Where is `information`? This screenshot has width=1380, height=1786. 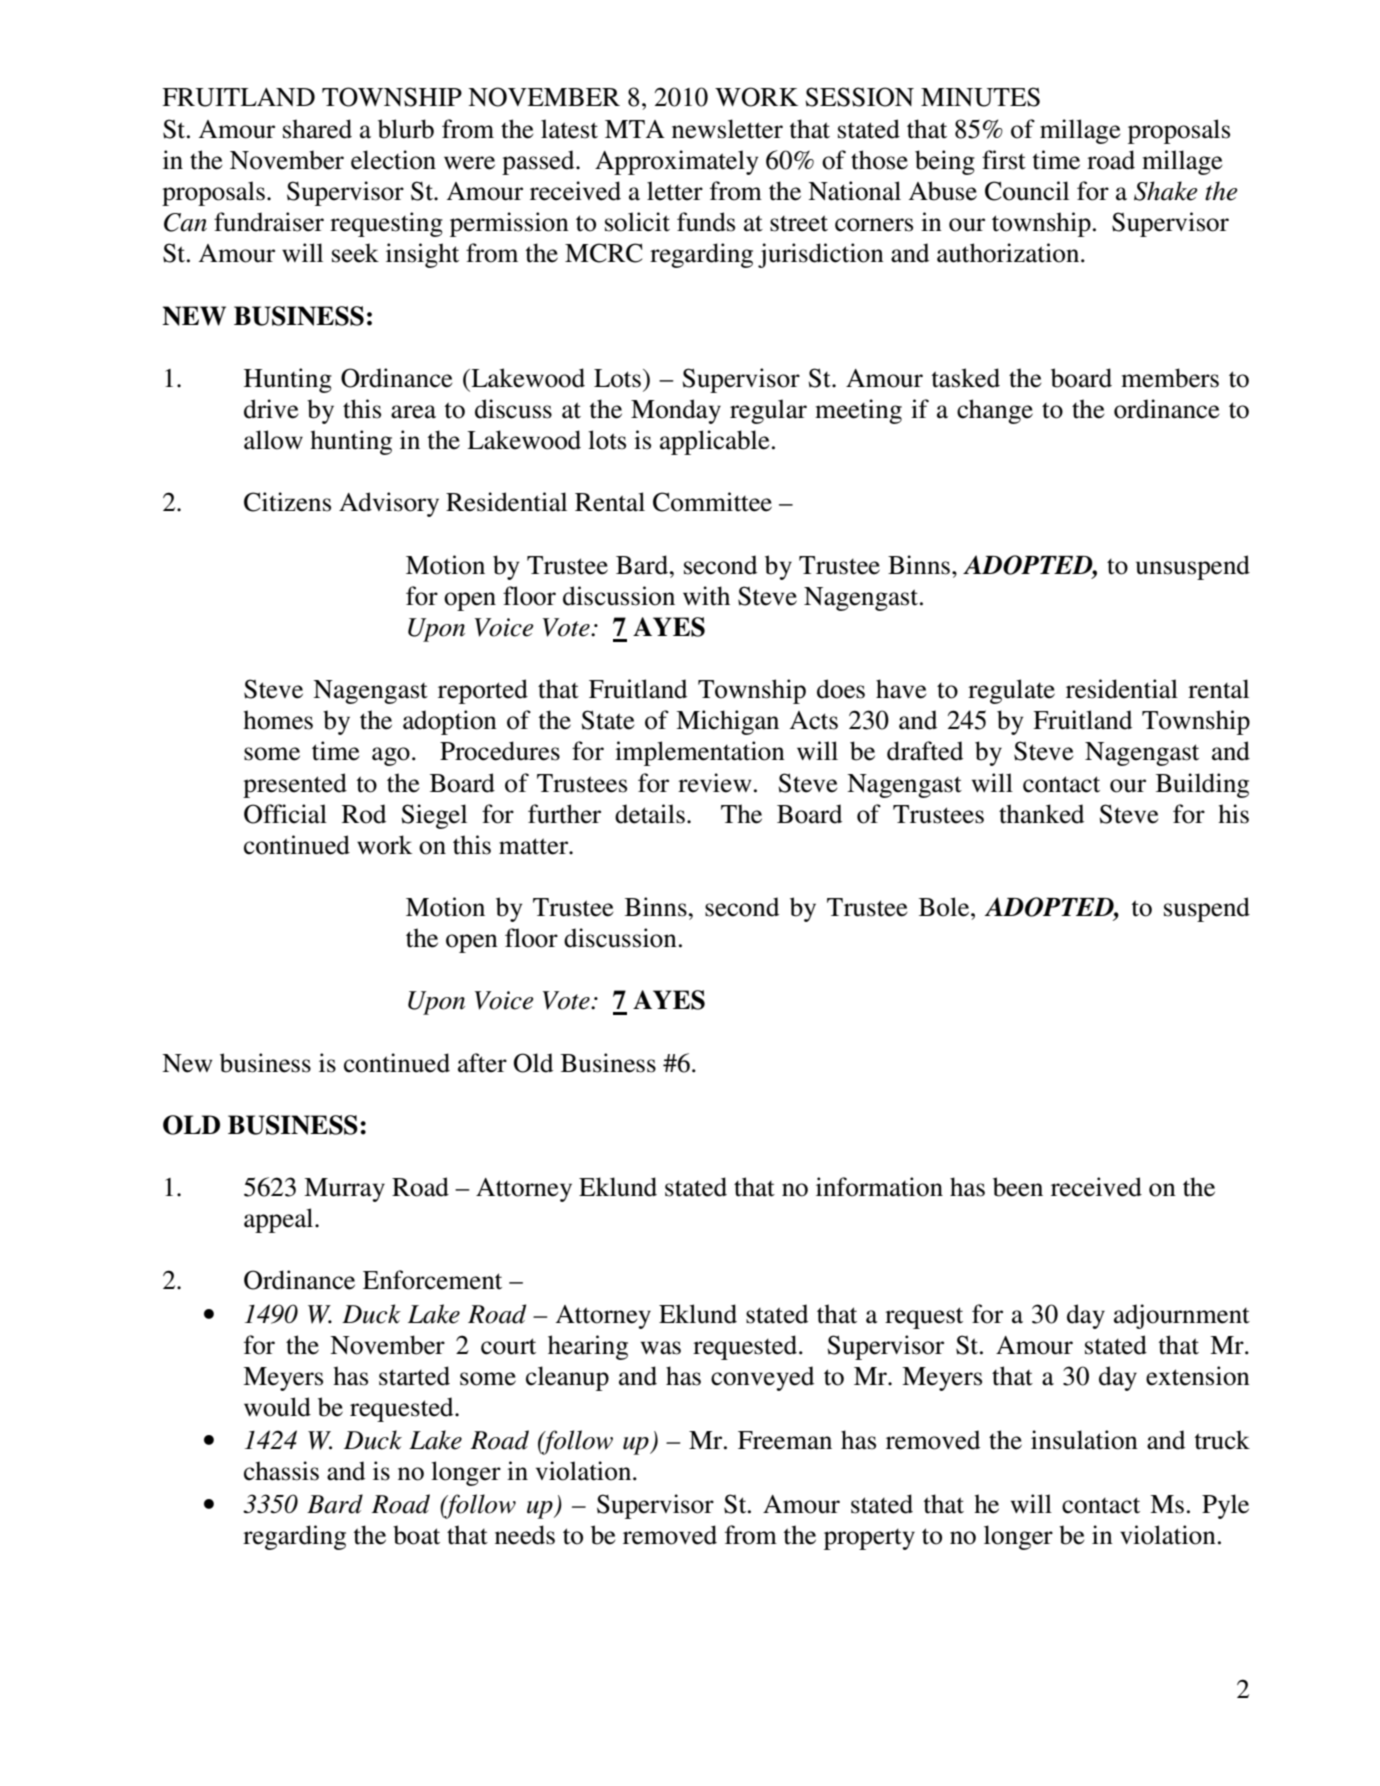
information is located at coordinates (879, 1187).
